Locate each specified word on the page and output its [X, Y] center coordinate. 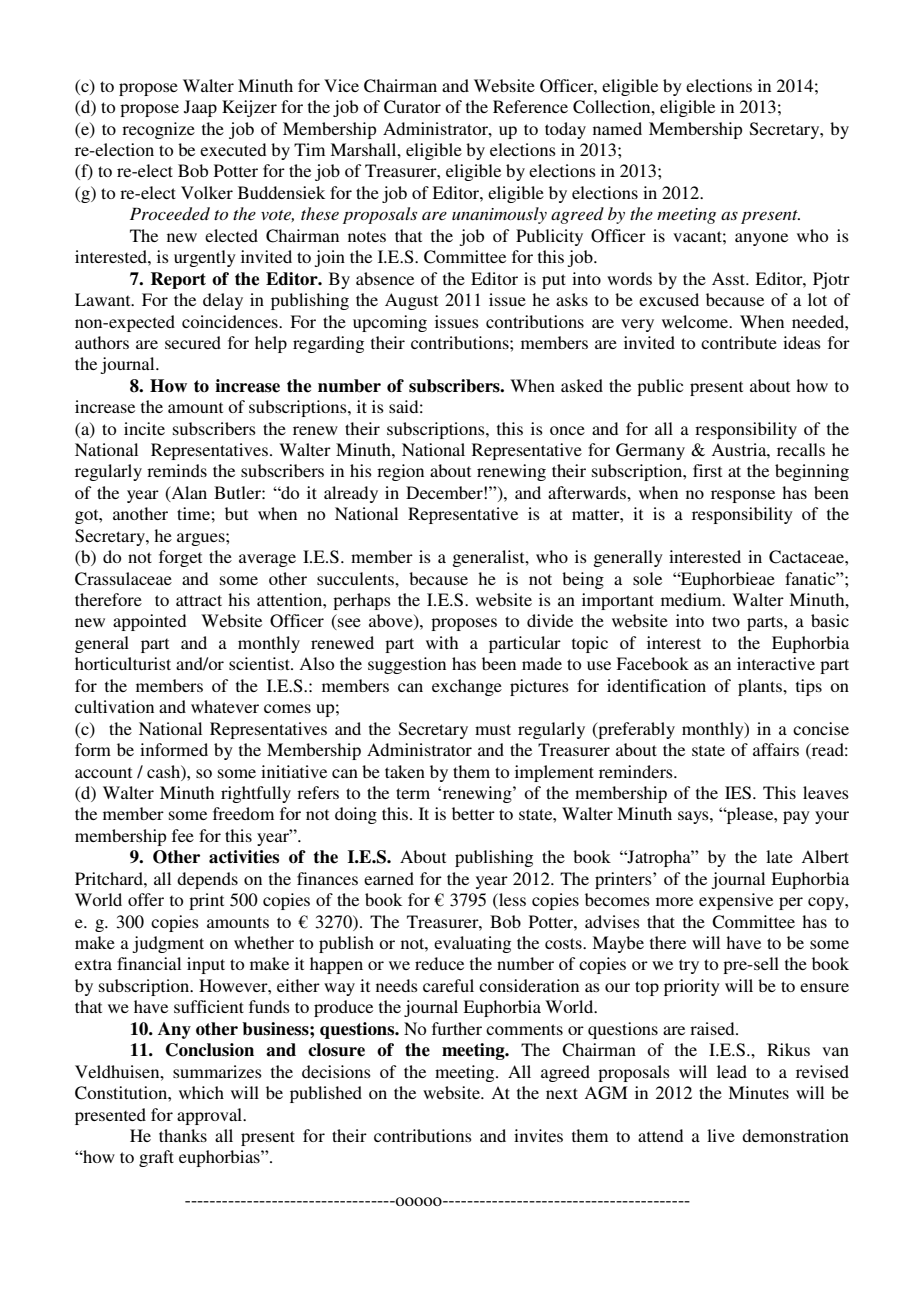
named [617, 128]
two [726, 621]
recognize [158, 130]
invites [538, 1135]
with [442, 642]
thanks [183, 1135]
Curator [412, 107]
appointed [149, 622]
